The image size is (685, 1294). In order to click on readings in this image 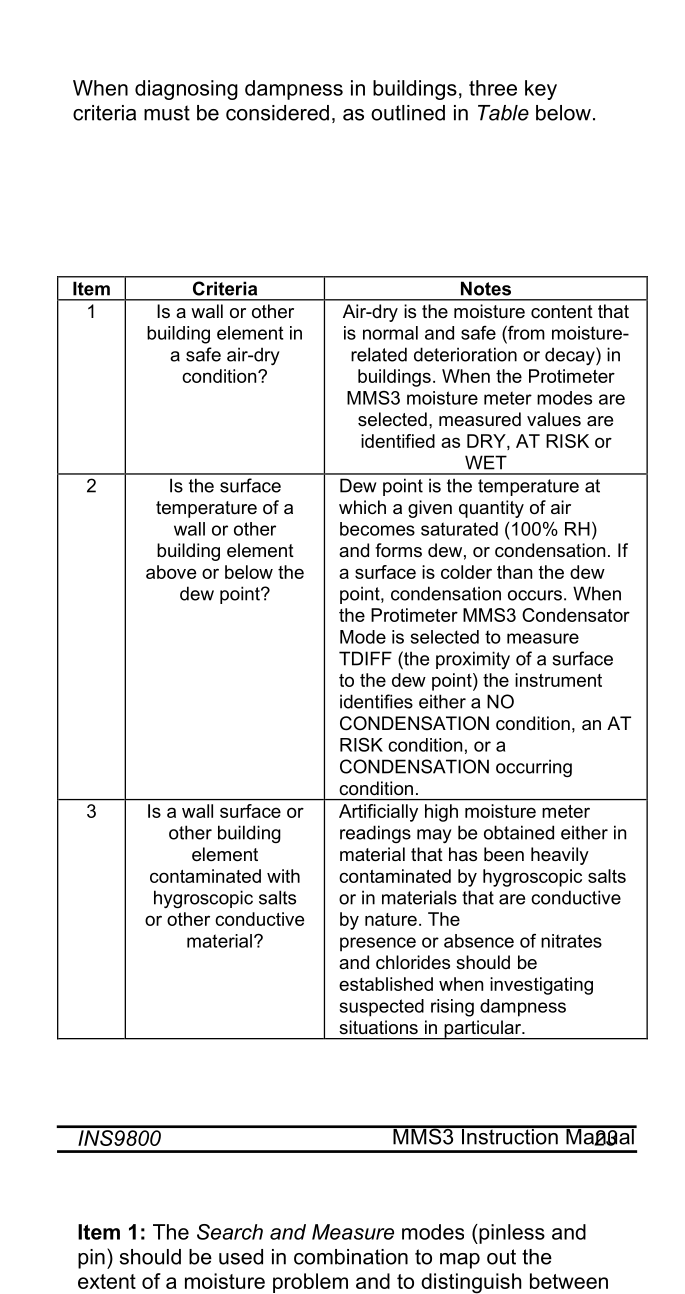, I will do `click(375, 834)`.
